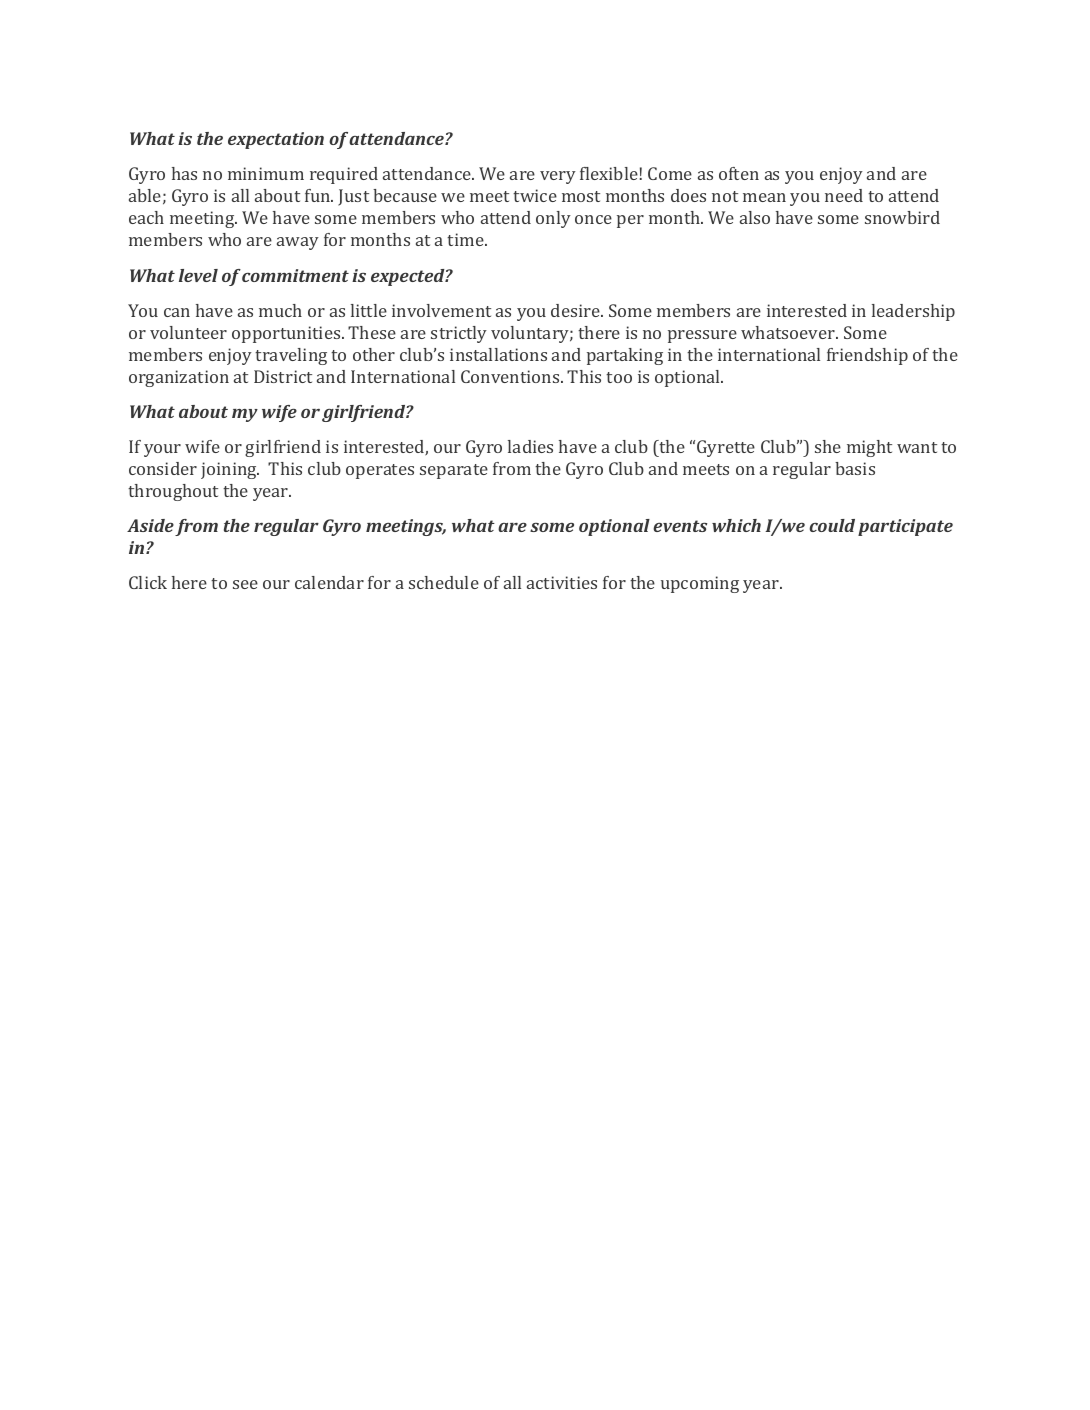 Image resolution: width=1090 pixels, height=1410 pixels. Describe the element at coordinates (867, 356) in the screenshot. I see `friendship` at that location.
